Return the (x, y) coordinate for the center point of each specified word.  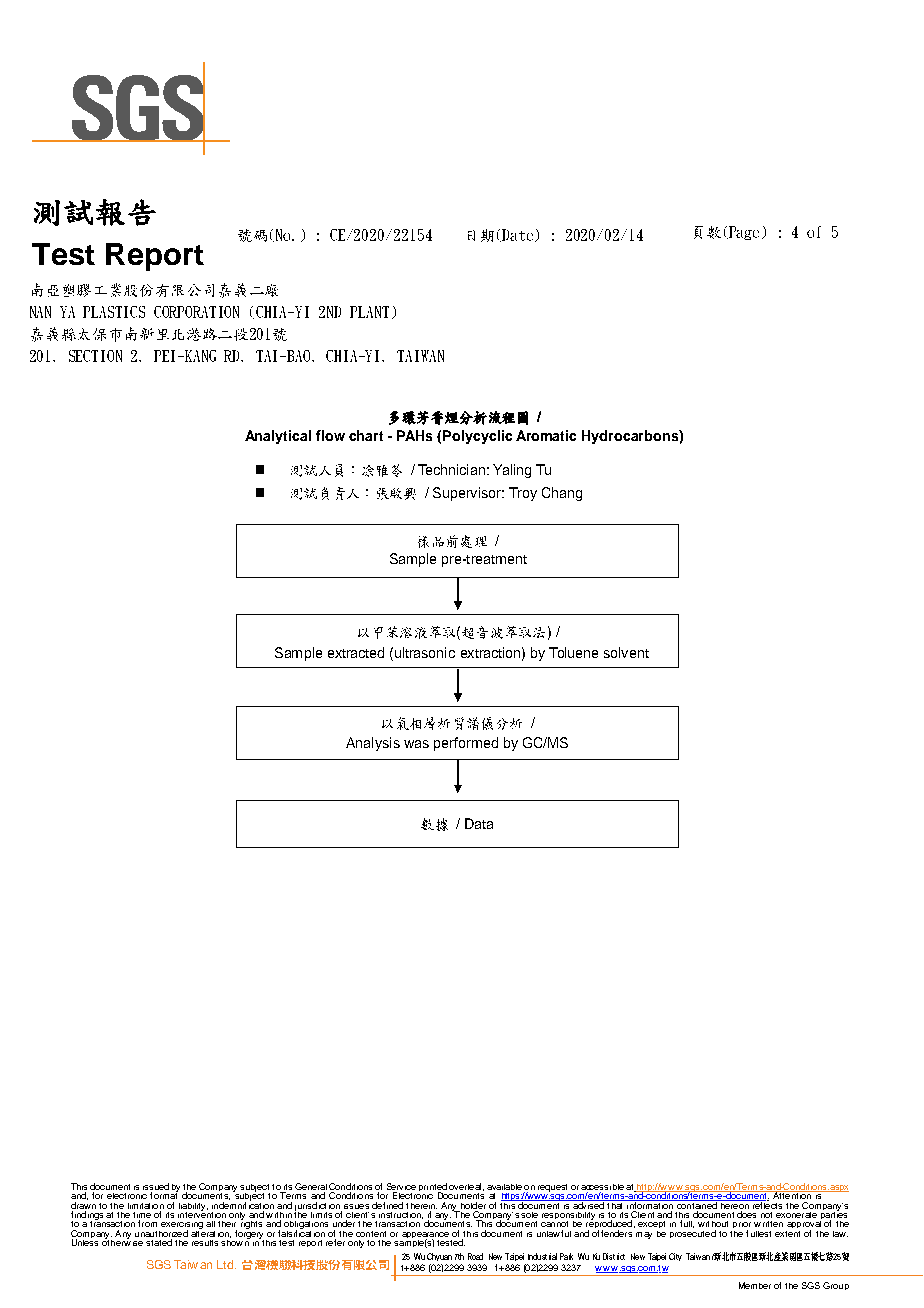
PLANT (369, 312)
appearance (425, 1236)
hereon (734, 1204)
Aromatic (546, 435)
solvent (626, 652)
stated (159, 1242)
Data (479, 823)
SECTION (95, 356)
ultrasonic (425, 652)
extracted (356, 652)
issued (156, 1188)
